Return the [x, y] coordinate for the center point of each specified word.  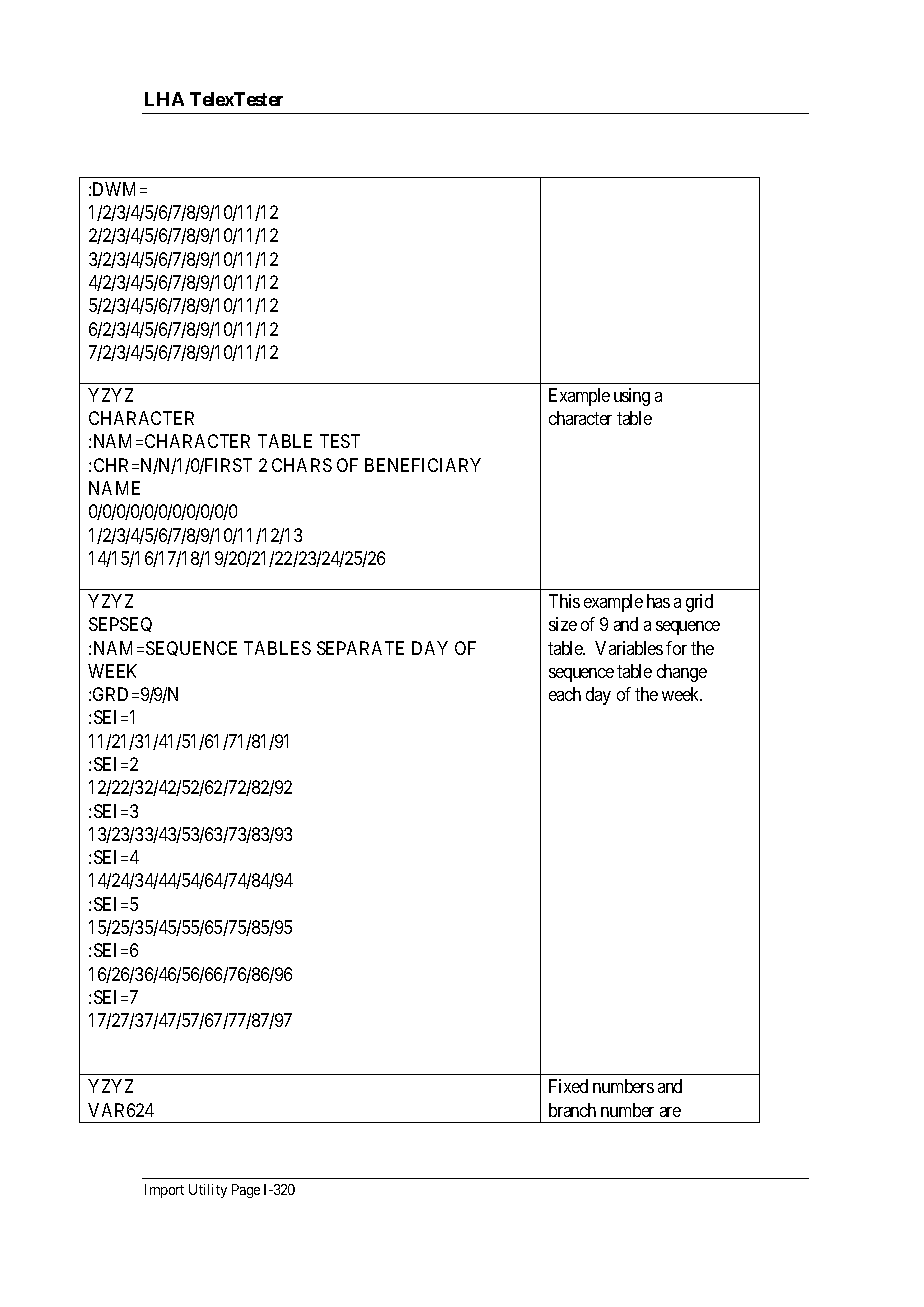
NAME [114, 488]
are [670, 1112]
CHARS [302, 465]
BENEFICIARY [423, 465]
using [632, 397]
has [658, 601]
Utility [208, 1191]
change [682, 673]
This [564, 601]
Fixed [568, 1086]
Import [164, 1191]
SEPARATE [360, 648]
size [563, 624]
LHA [164, 99]
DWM [117, 189]
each [565, 694]
